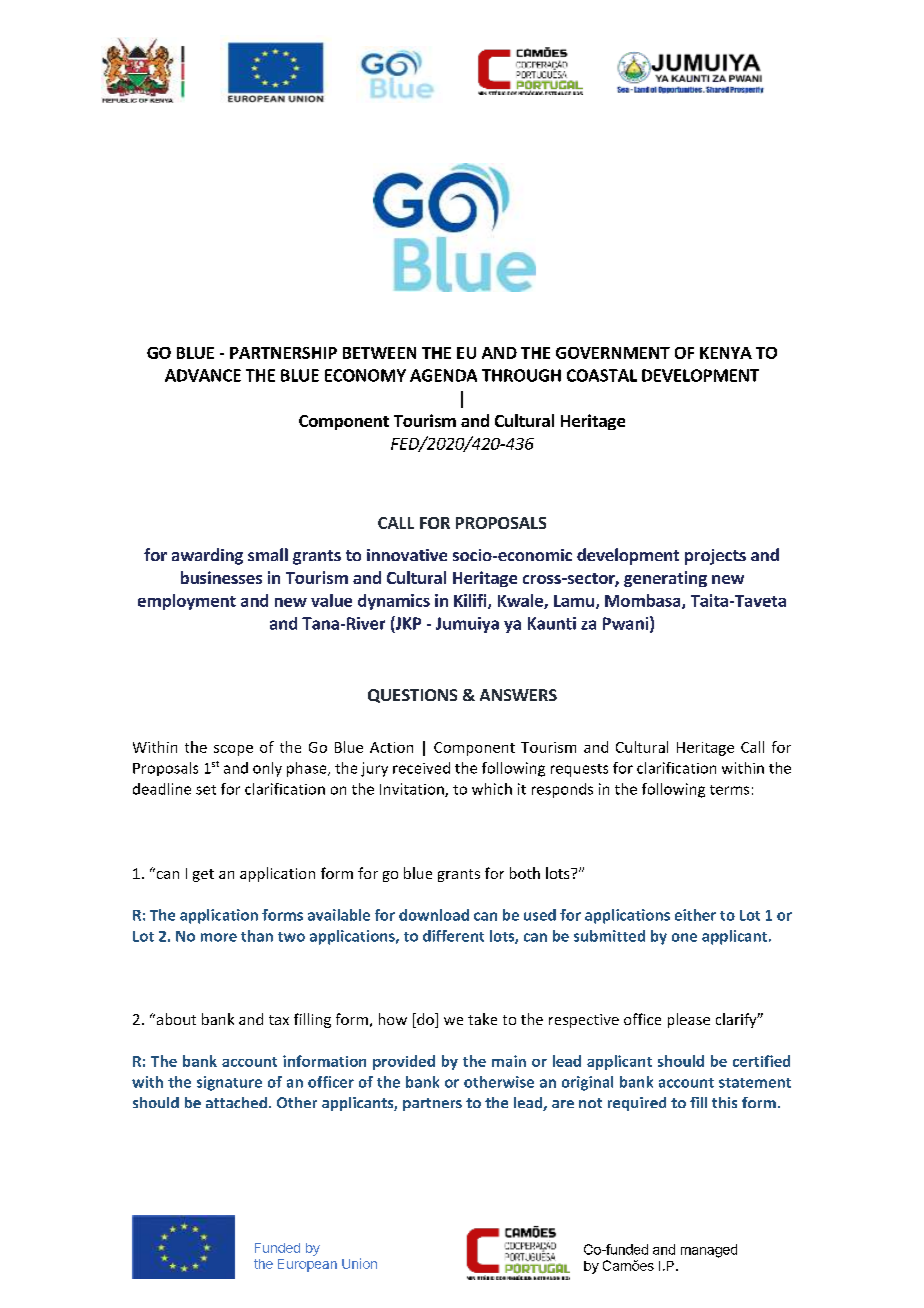  I want to click on KENYA, so click(726, 353).
